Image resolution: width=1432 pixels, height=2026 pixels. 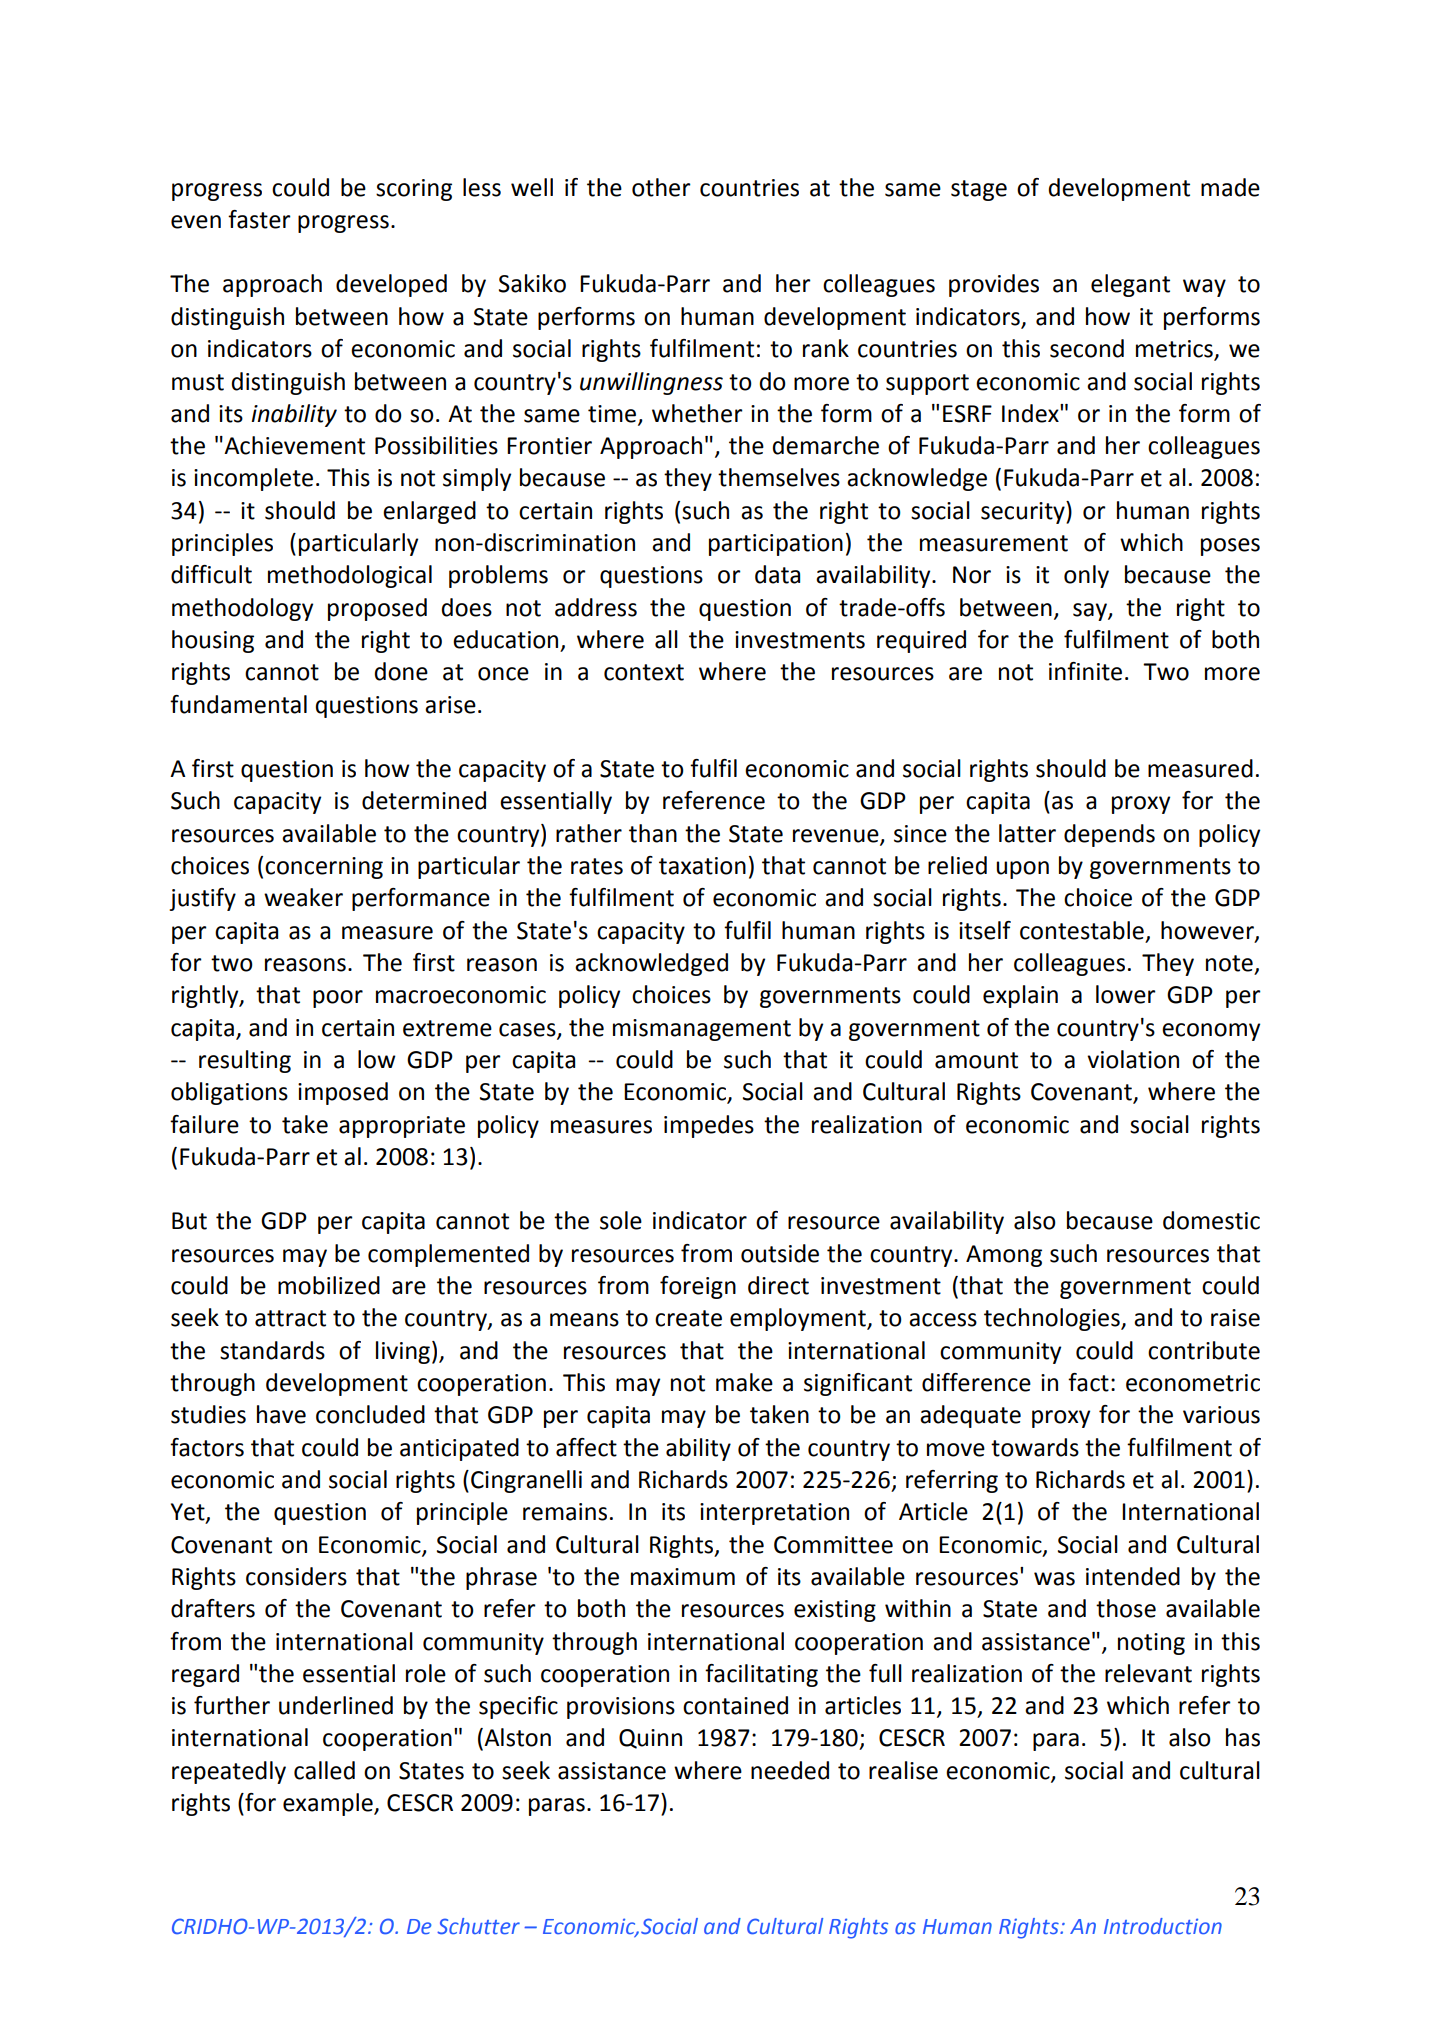 What do you see at coordinates (1053, 1319) in the screenshot?
I see `technologies` at bounding box center [1053, 1319].
